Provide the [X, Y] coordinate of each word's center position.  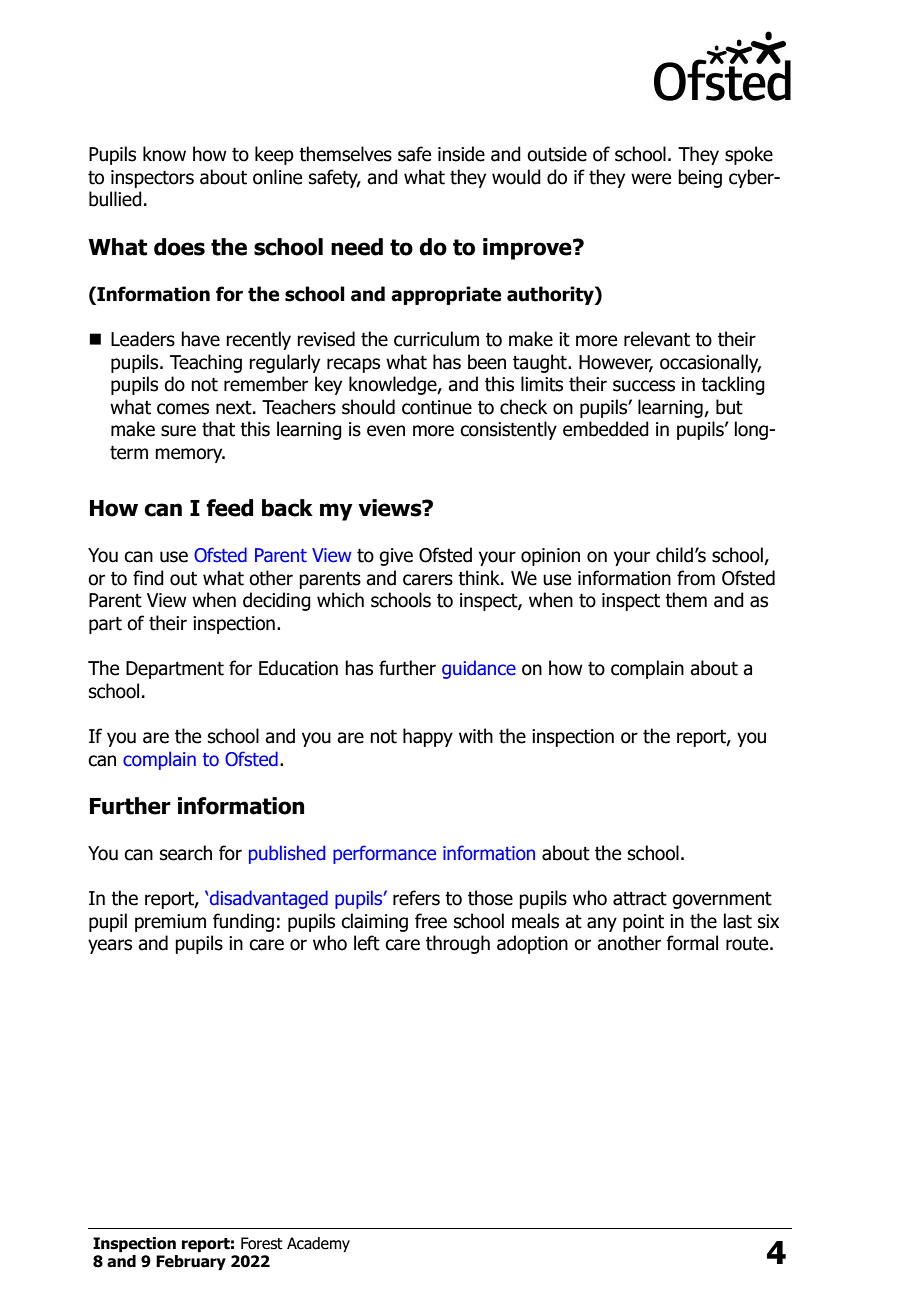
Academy [318, 1244]
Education [298, 668]
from [696, 578]
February [191, 1262]
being [700, 178]
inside [461, 154]
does [179, 247]
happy [428, 737]
